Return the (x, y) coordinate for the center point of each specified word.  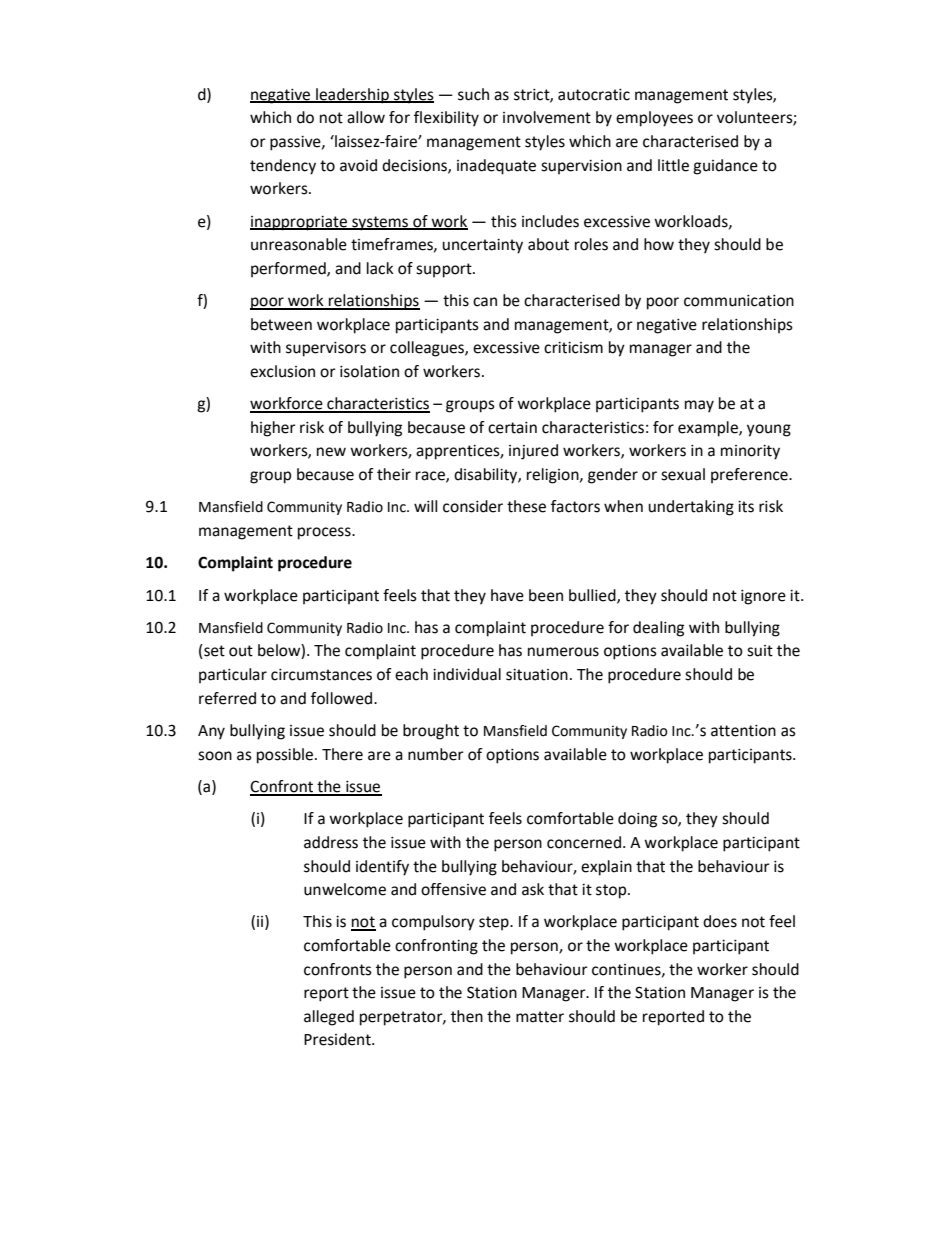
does (720, 921)
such (473, 94)
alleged (329, 1018)
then (467, 1016)
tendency (283, 167)
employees (654, 119)
